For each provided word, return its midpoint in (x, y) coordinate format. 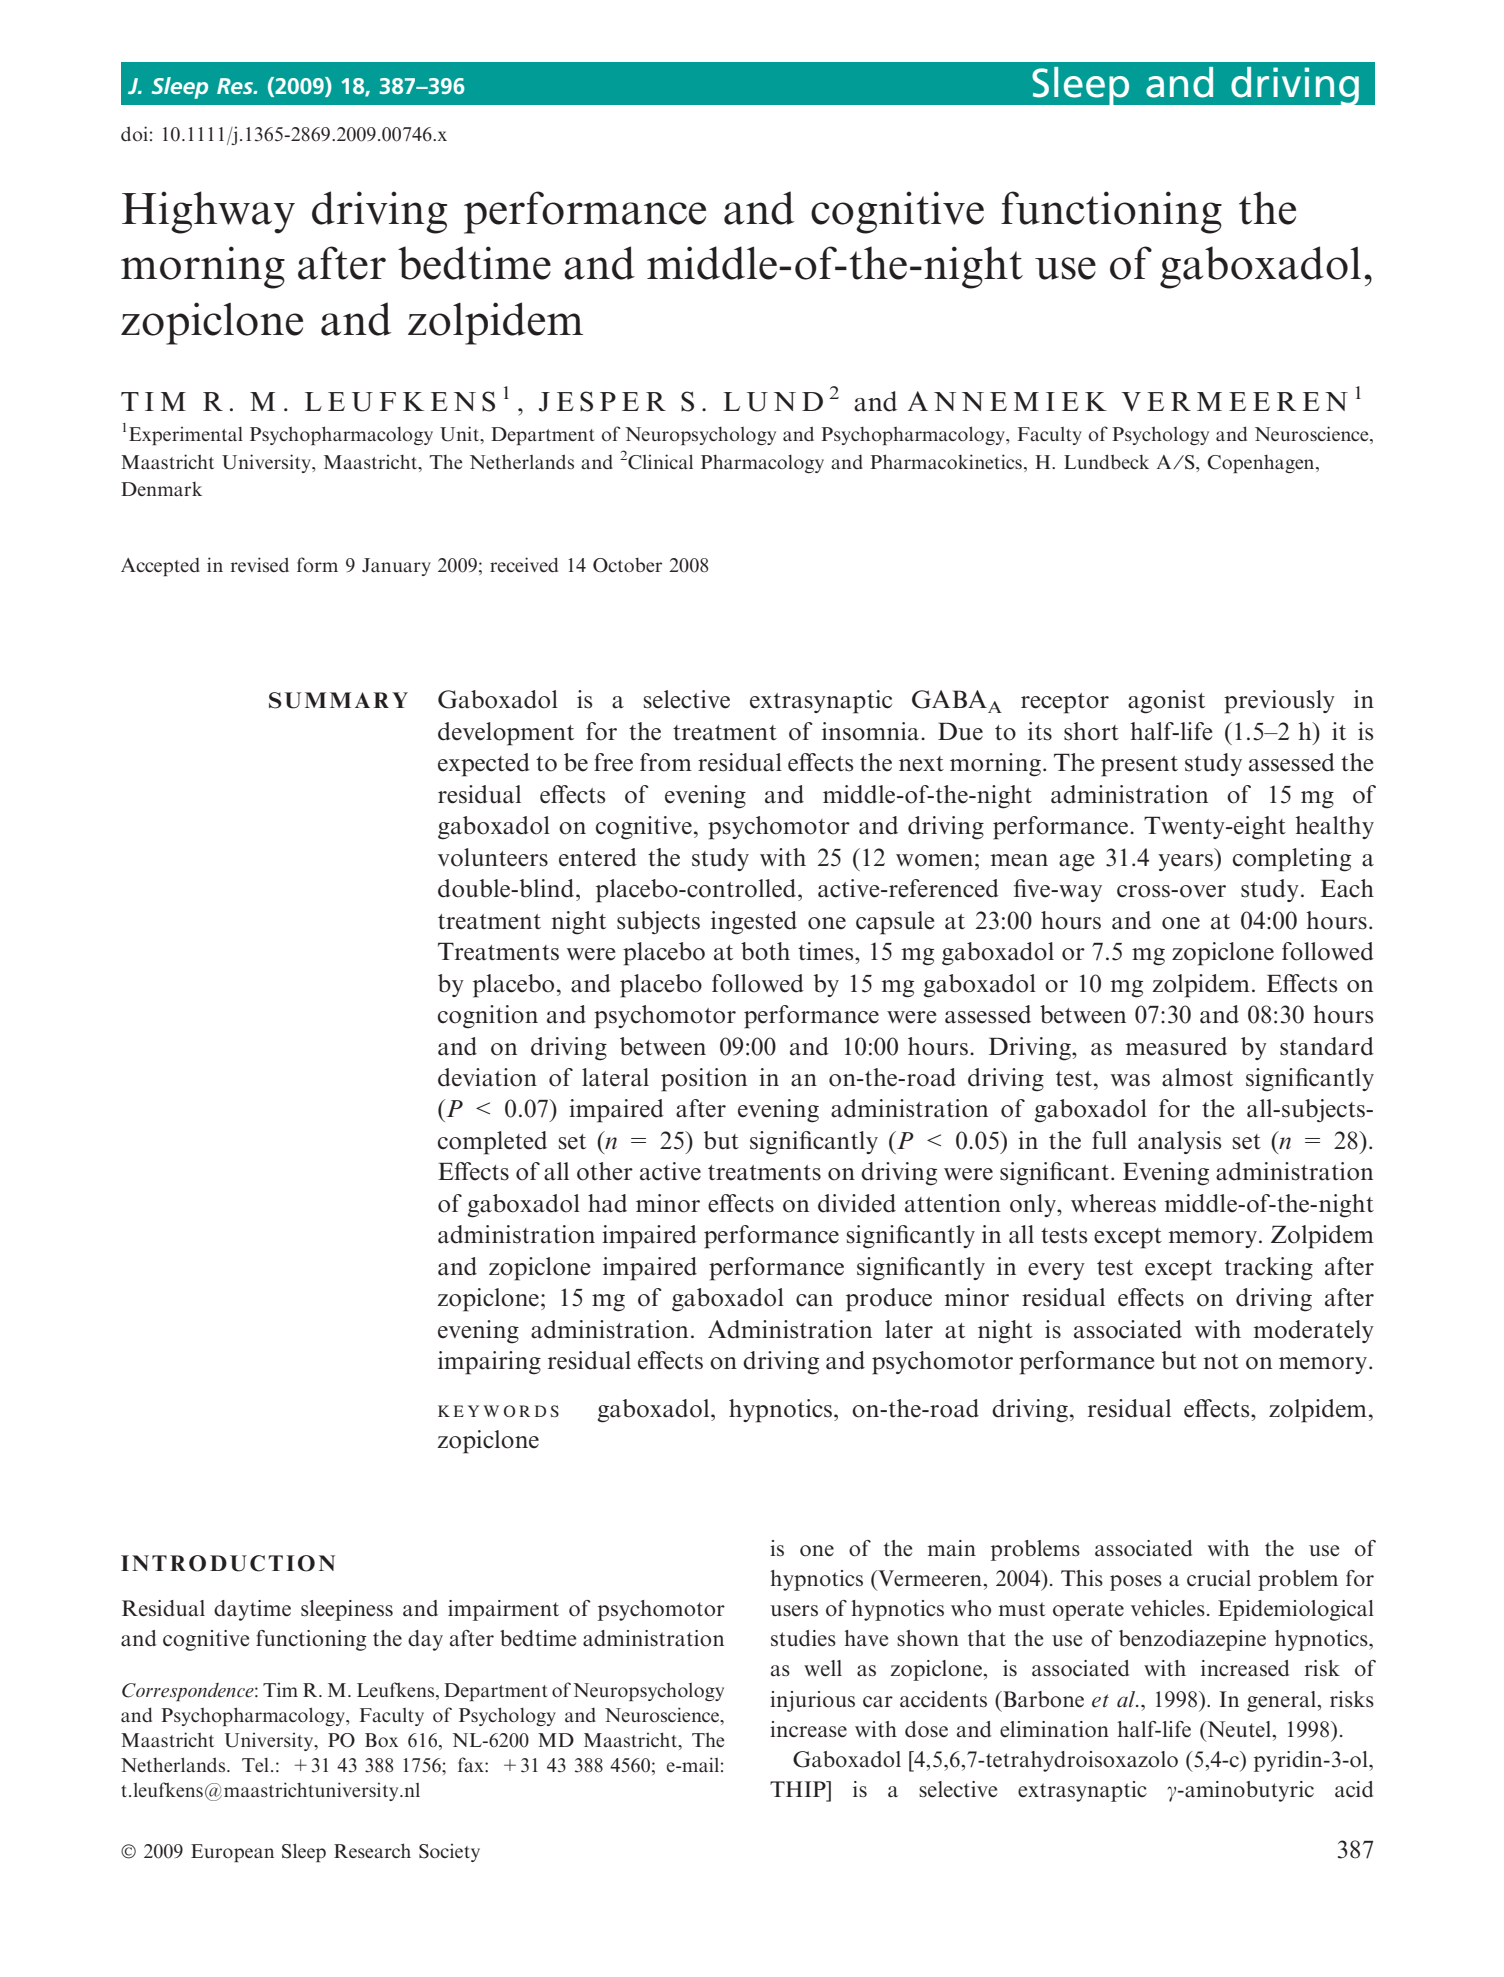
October (627, 565)
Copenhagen (1262, 464)
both (765, 951)
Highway (208, 212)
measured (1176, 1046)
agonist (1166, 702)
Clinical (660, 462)
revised (260, 564)
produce (889, 1300)
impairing (489, 1363)
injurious (812, 1701)
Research (372, 1850)
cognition (488, 1017)
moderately (1314, 1331)
